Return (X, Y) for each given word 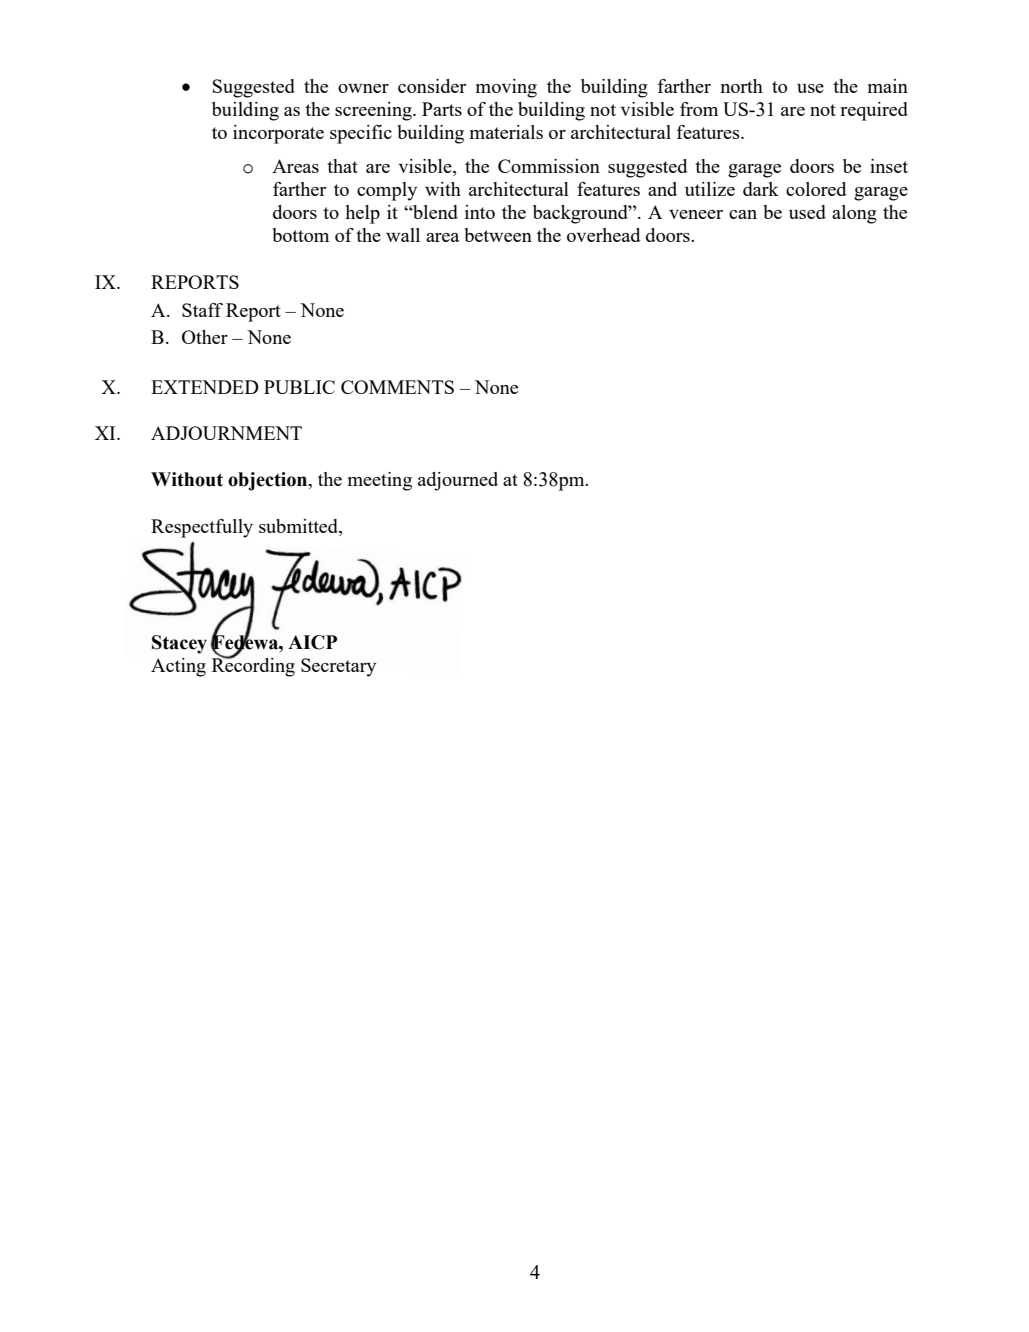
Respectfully (202, 528)
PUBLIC (299, 387)
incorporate (278, 134)
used (807, 212)
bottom (300, 235)
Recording (253, 666)
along (854, 214)
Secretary (338, 667)
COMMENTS (397, 387)
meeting (380, 481)
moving (506, 88)
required (874, 111)
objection (269, 481)
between (498, 235)
